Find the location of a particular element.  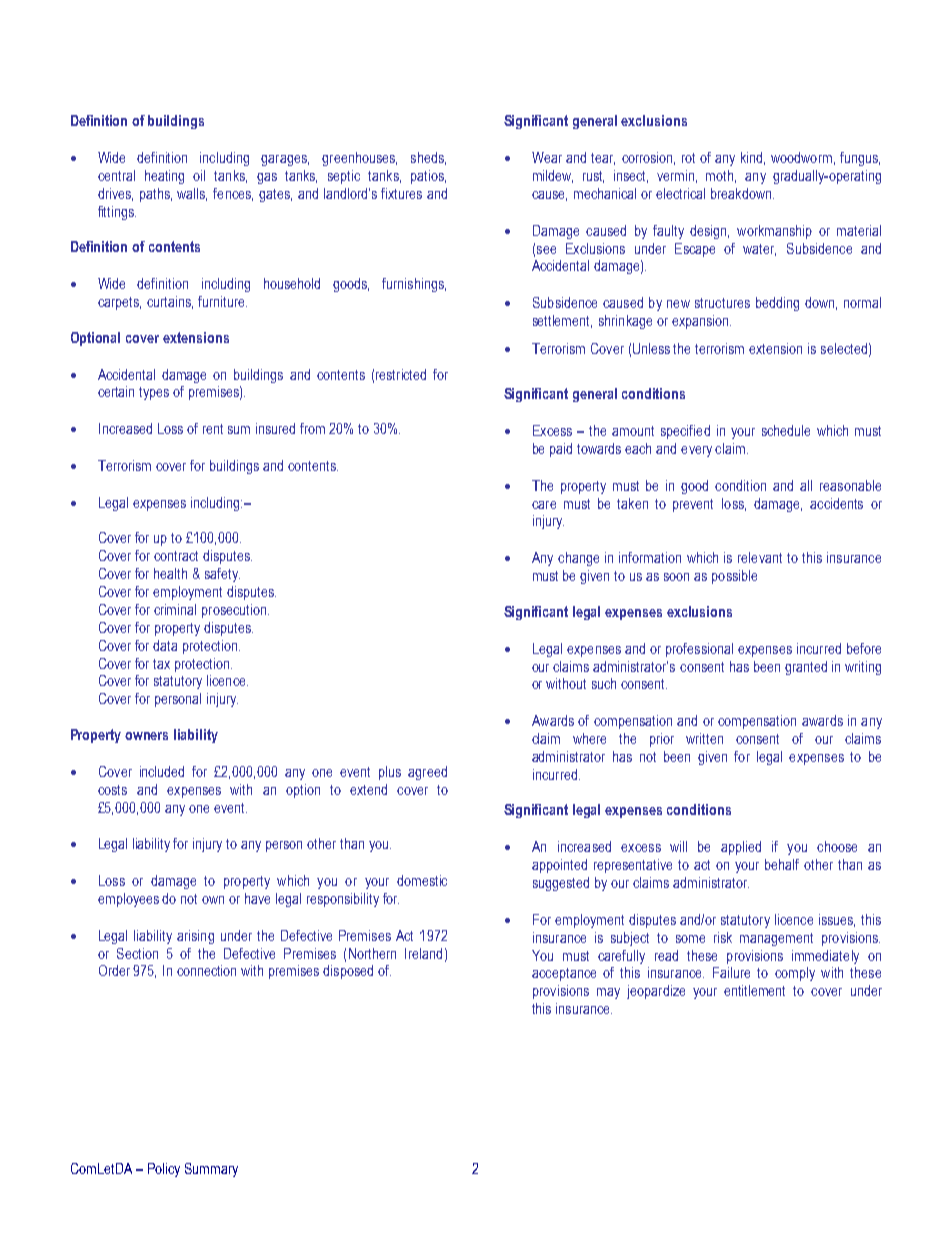

workmanship is located at coordinates (774, 232).
